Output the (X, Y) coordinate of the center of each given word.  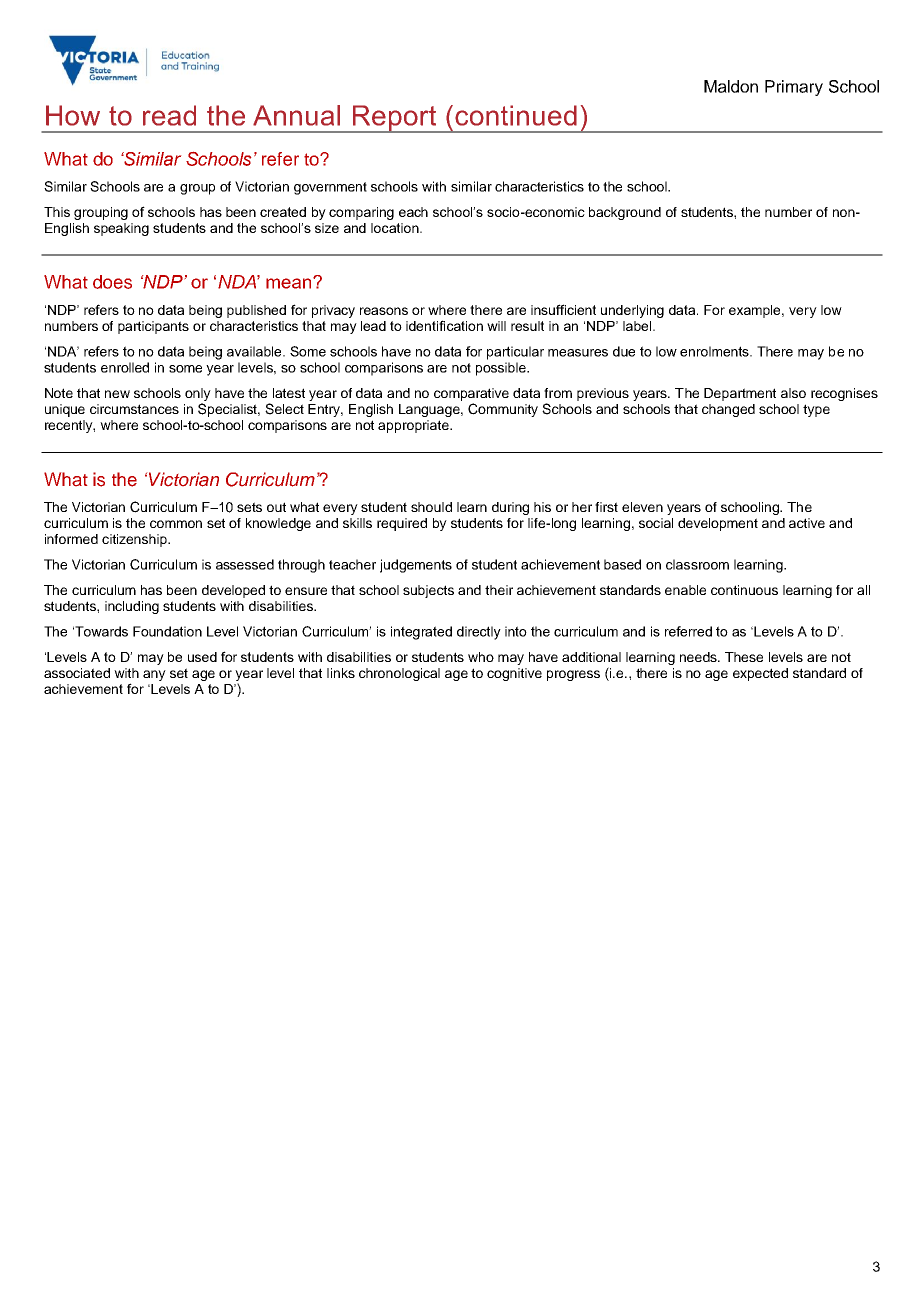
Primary (794, 88)
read (169, 115)
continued (516, 115)
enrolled (125, 367)
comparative (471, 394)
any (154, 675)
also (793, 393)
